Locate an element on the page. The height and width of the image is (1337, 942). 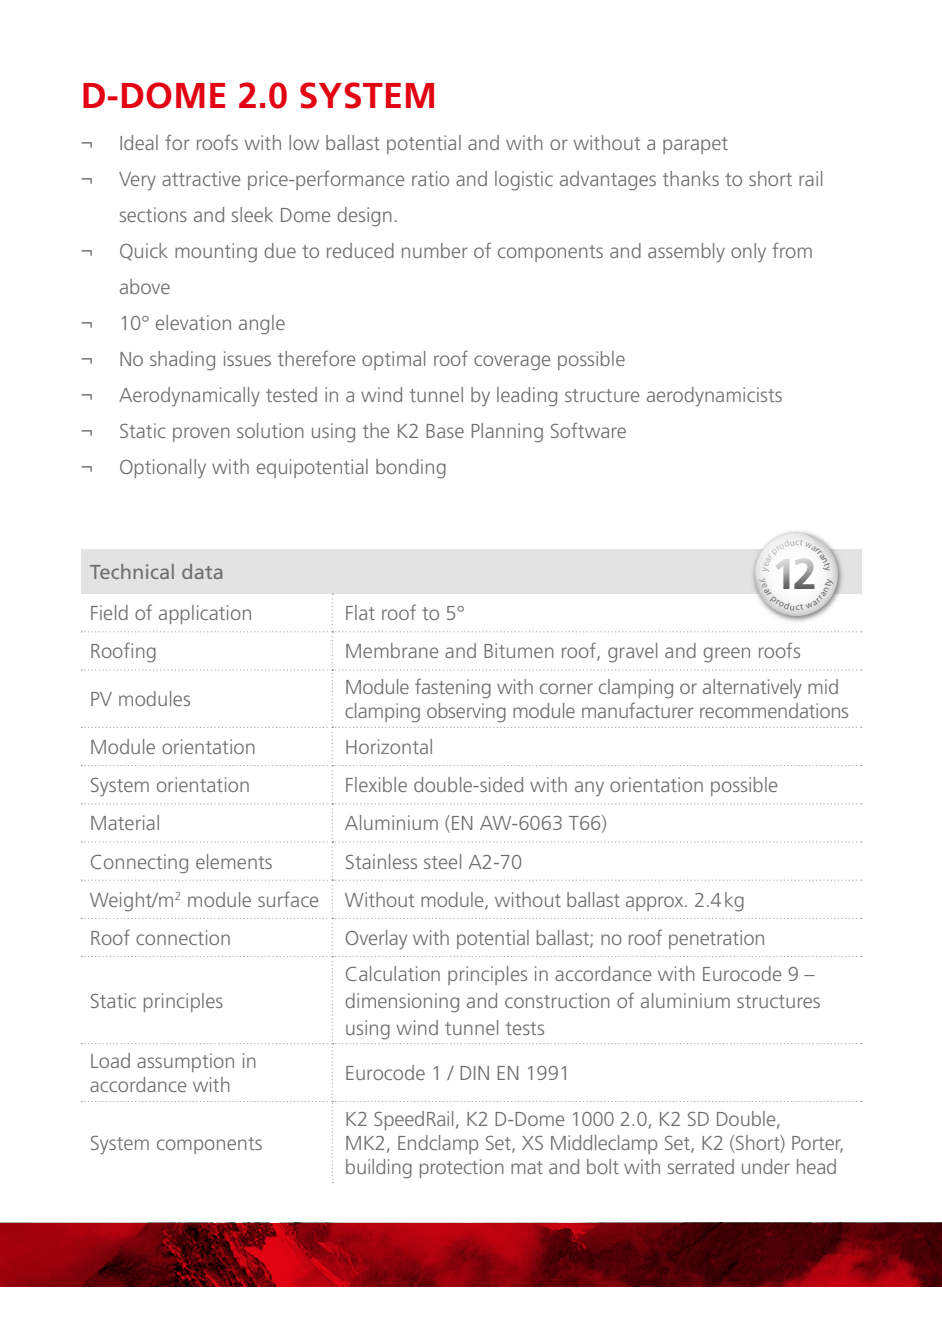
Aerodynamically is located at coordinates (189, 397).
